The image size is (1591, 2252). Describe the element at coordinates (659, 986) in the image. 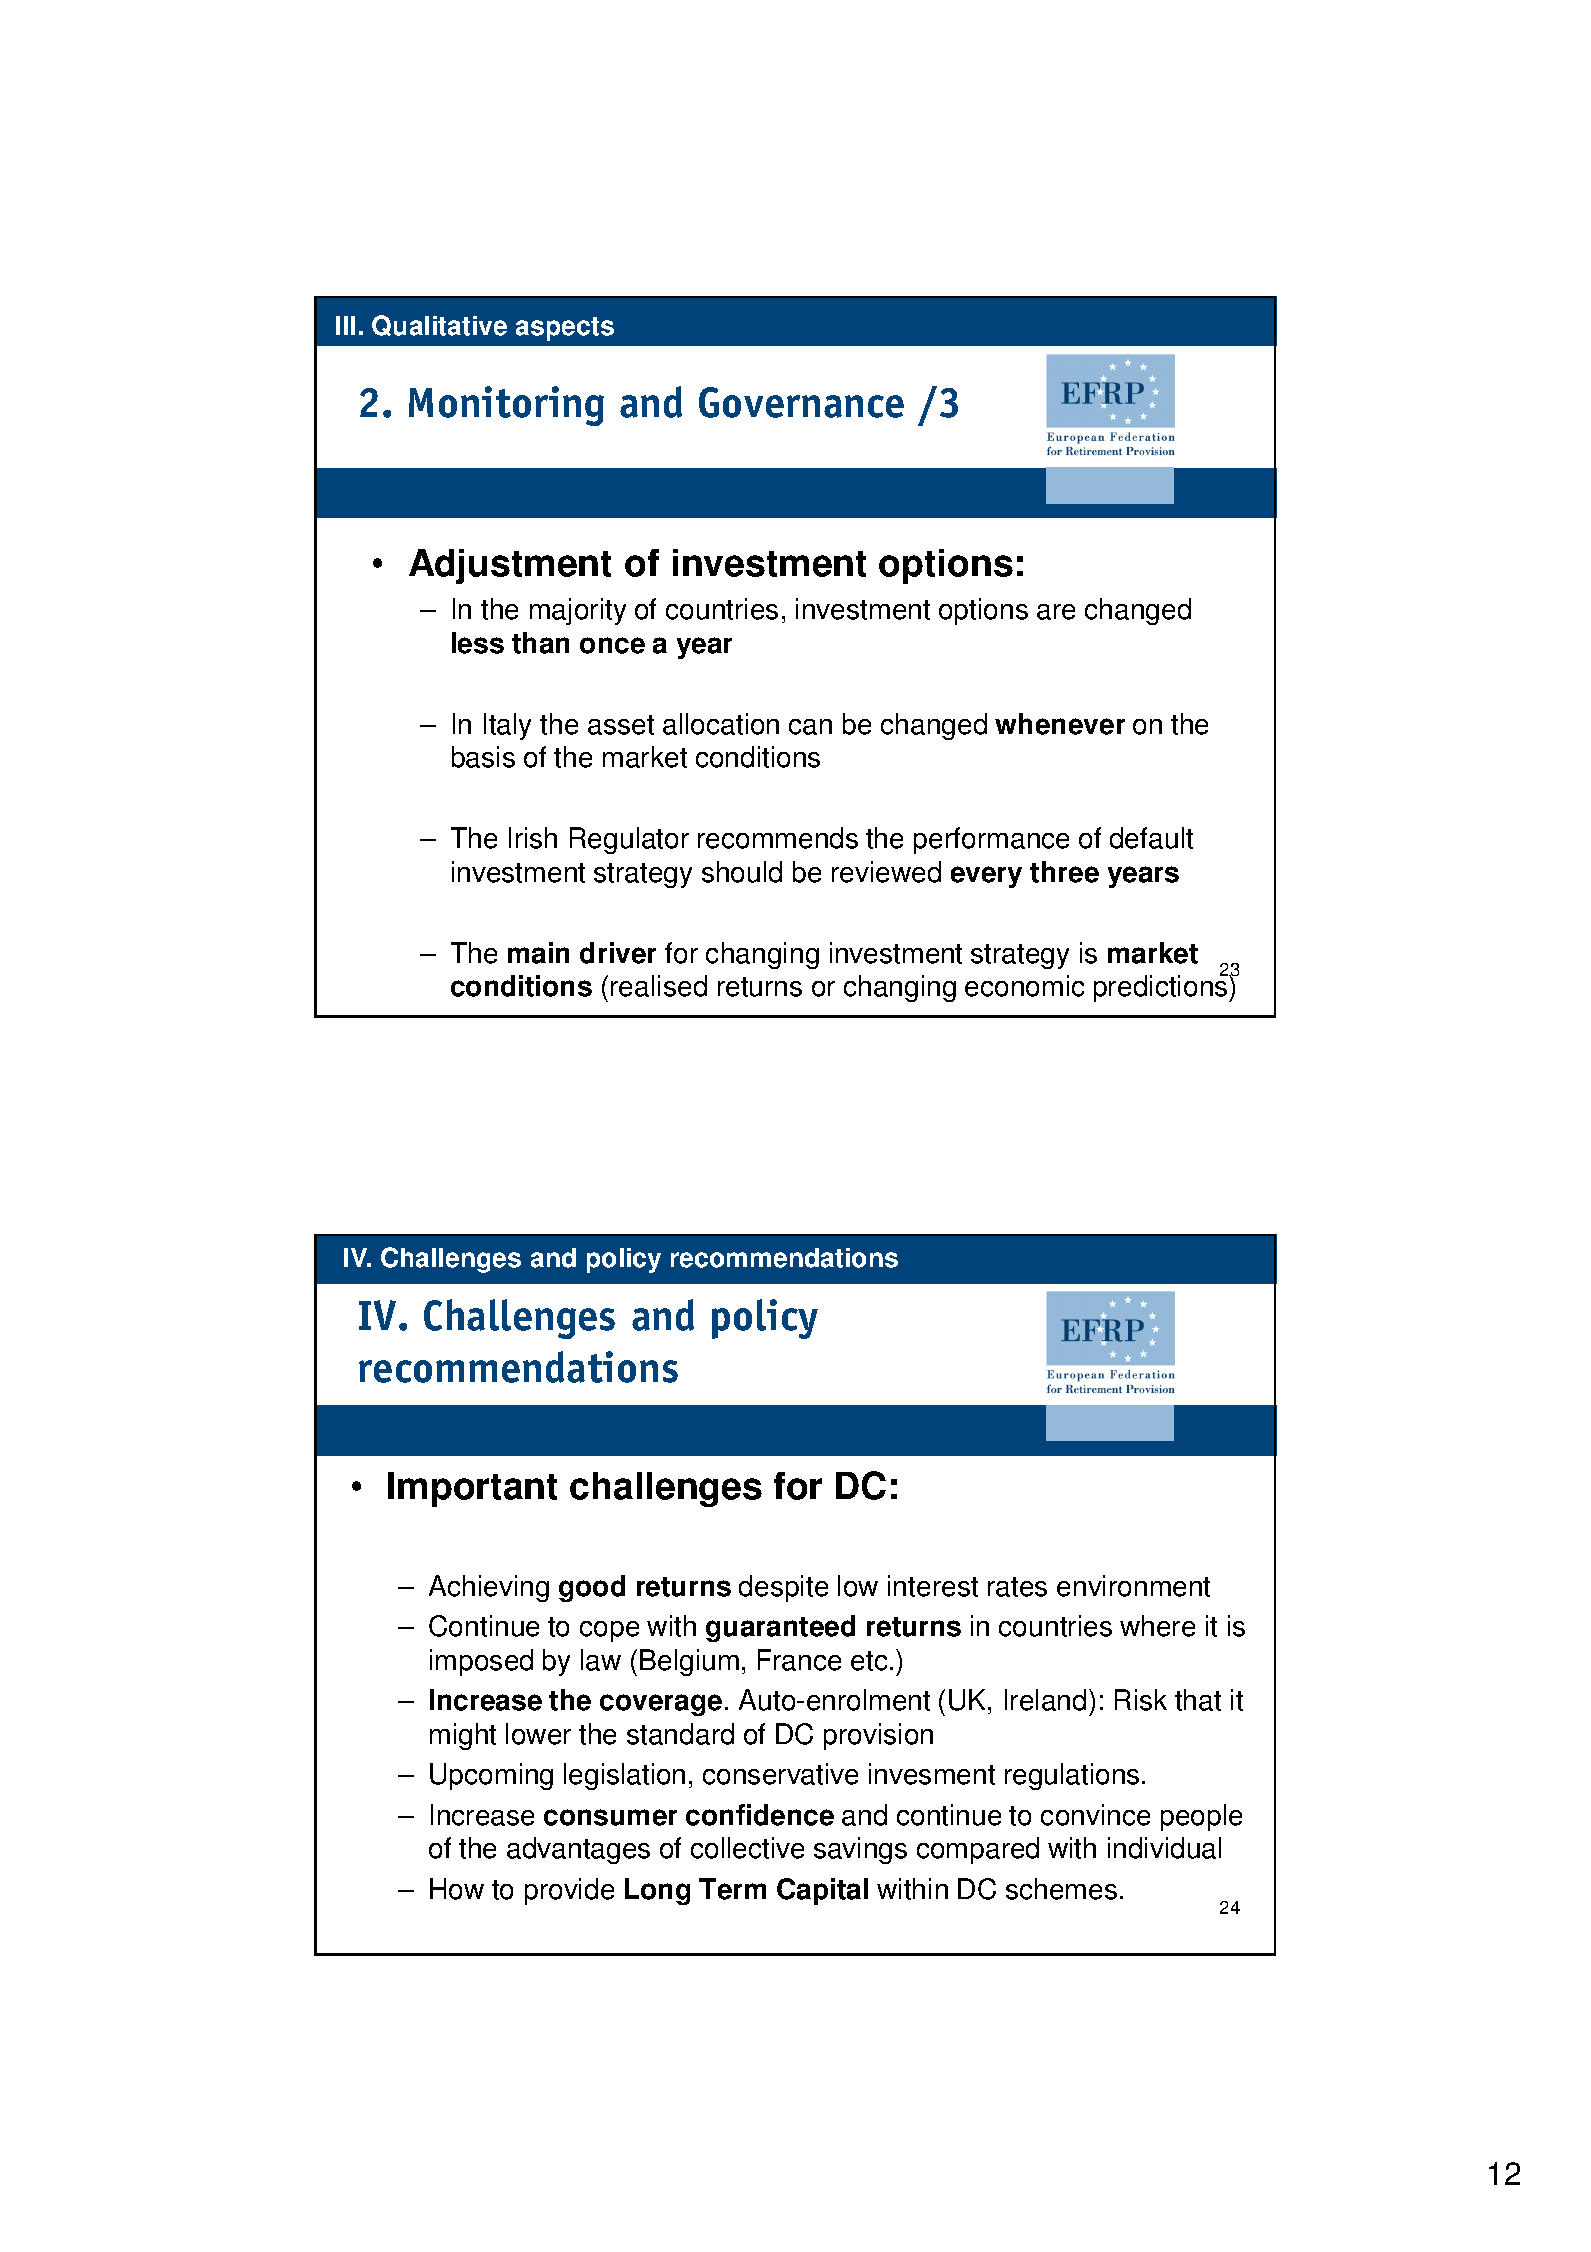

I see `realised` at that location.
